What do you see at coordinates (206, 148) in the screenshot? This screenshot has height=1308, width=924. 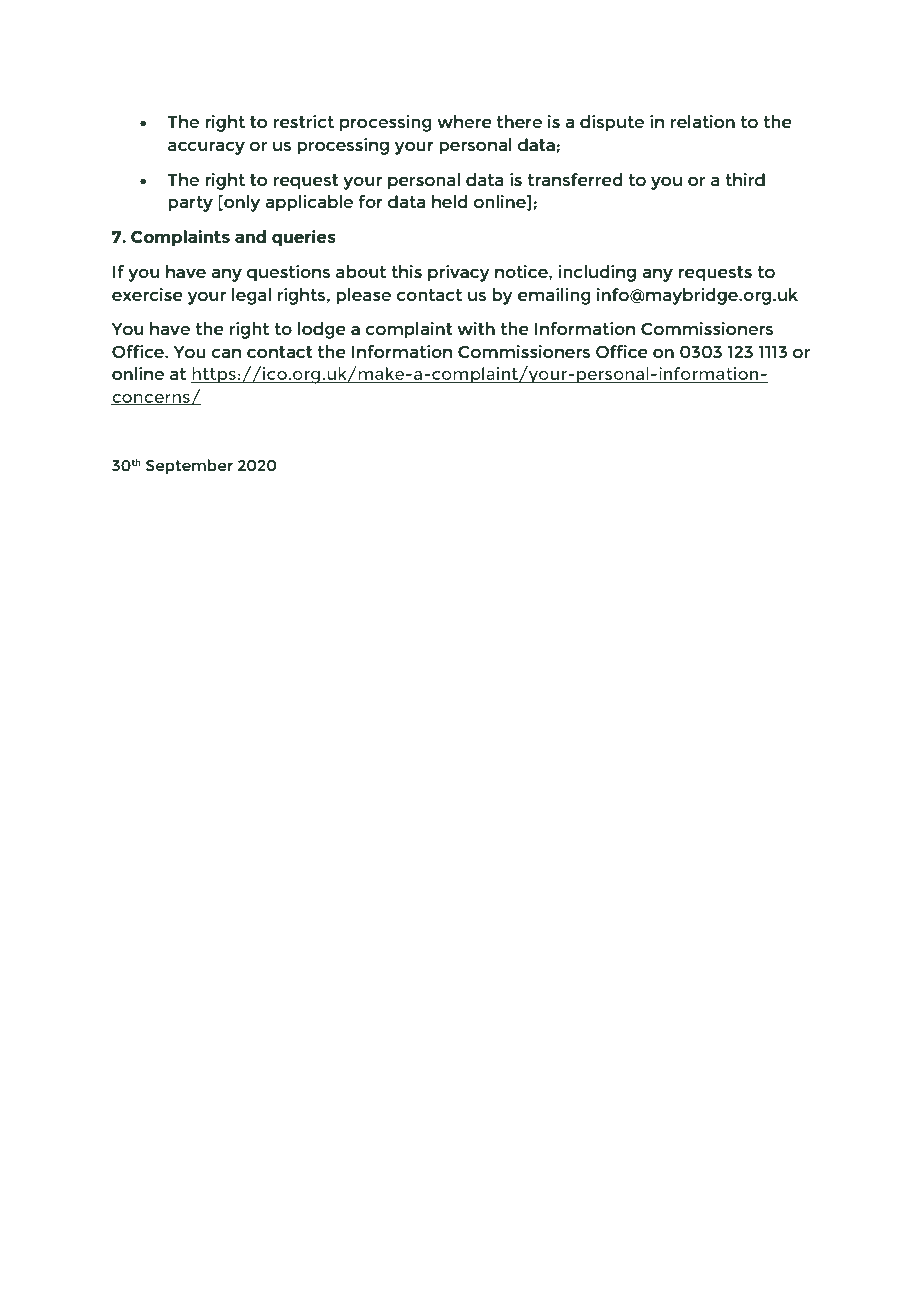 I see `accuracy` at bounding box center [206, 148].
